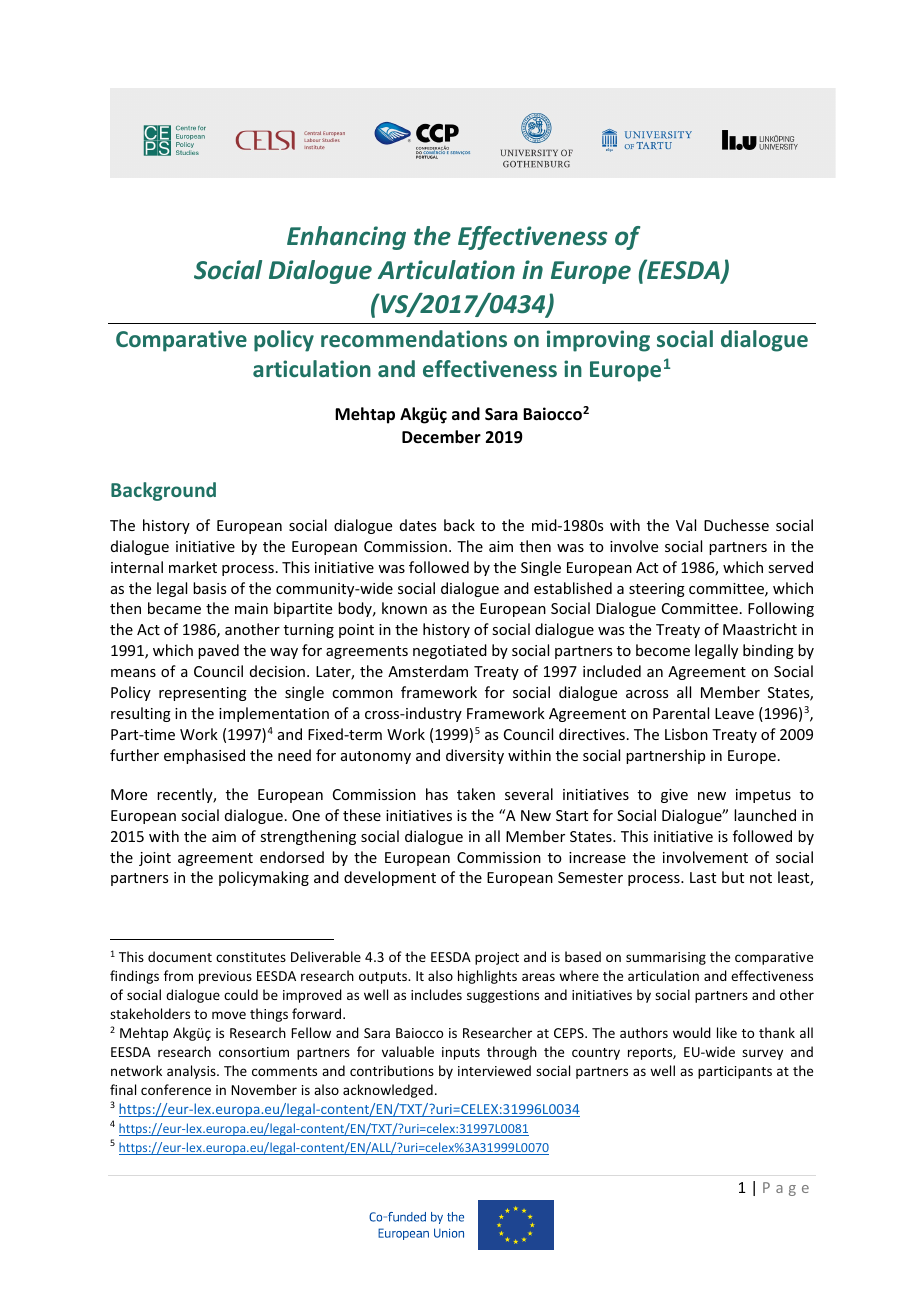 This document has height=1308, width=924. Describe the element at coordinates (497, 958) in the document. I see `project` at that location.
